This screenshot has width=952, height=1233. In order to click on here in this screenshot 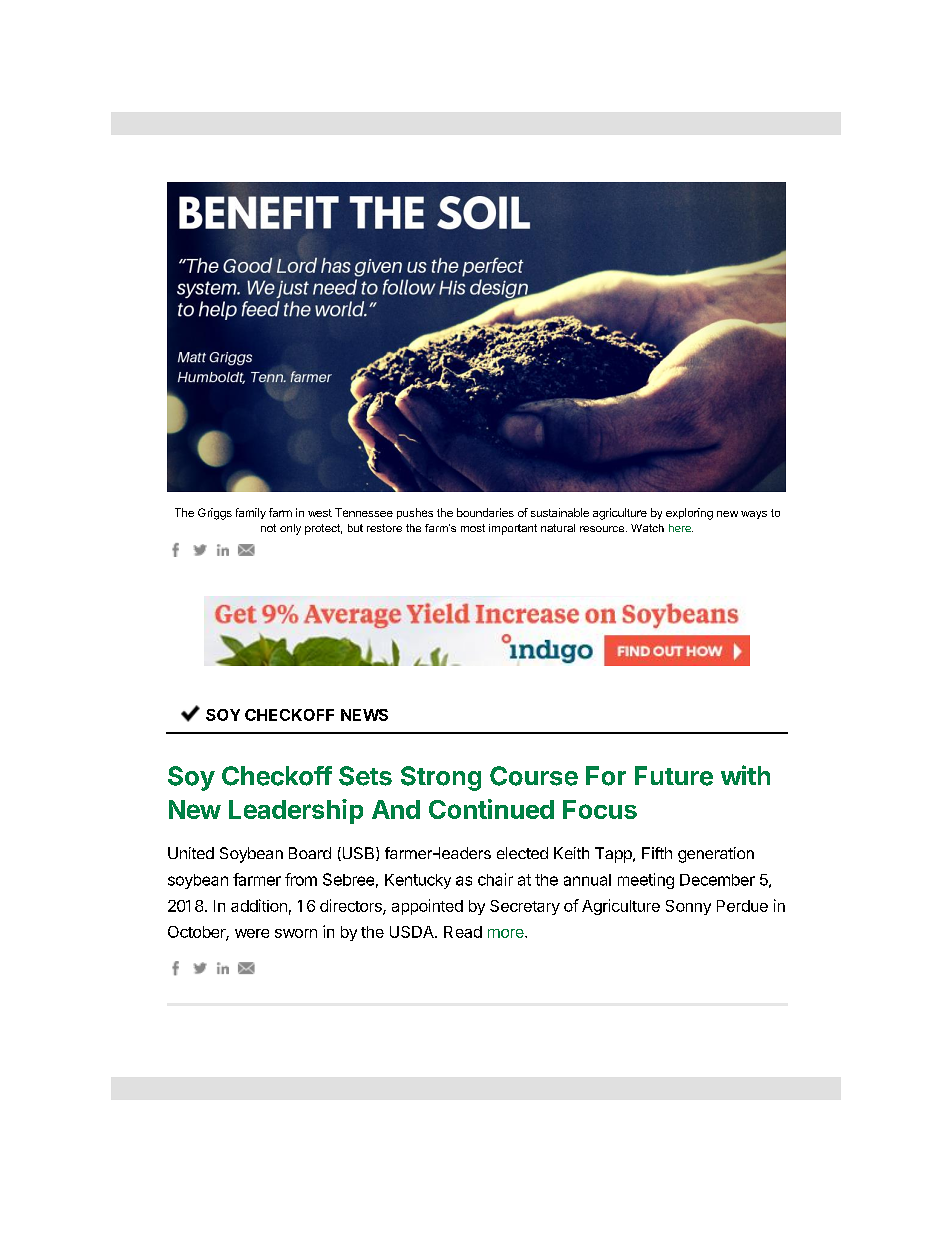, I will do `click(681, 528)`.
